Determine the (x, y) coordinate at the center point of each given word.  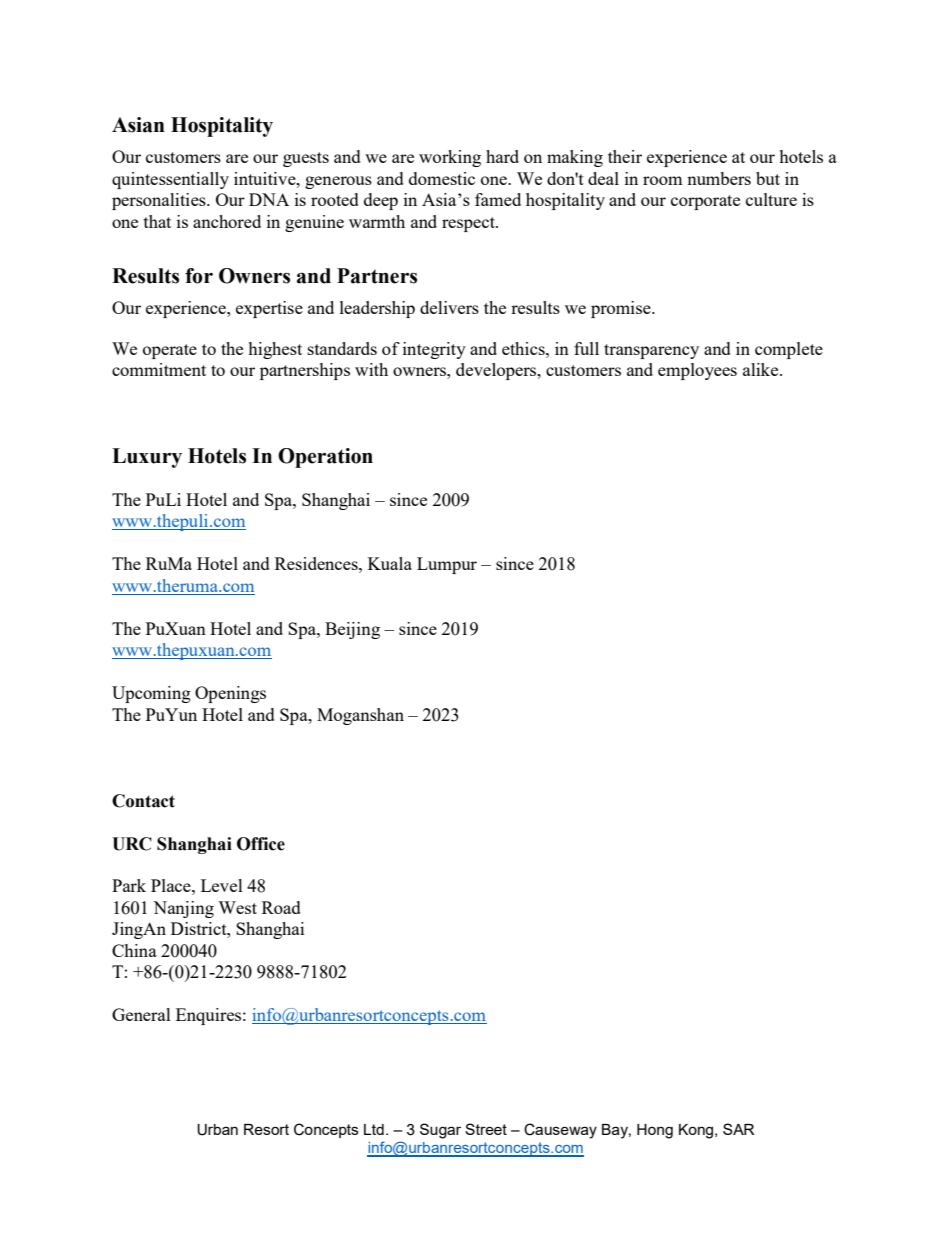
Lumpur (447, 565)
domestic (442, 178)
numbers (719, 178)
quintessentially (170, 180)
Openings (230, 694)
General (141, 1014)
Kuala (390, 563)
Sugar (440, 1131)
